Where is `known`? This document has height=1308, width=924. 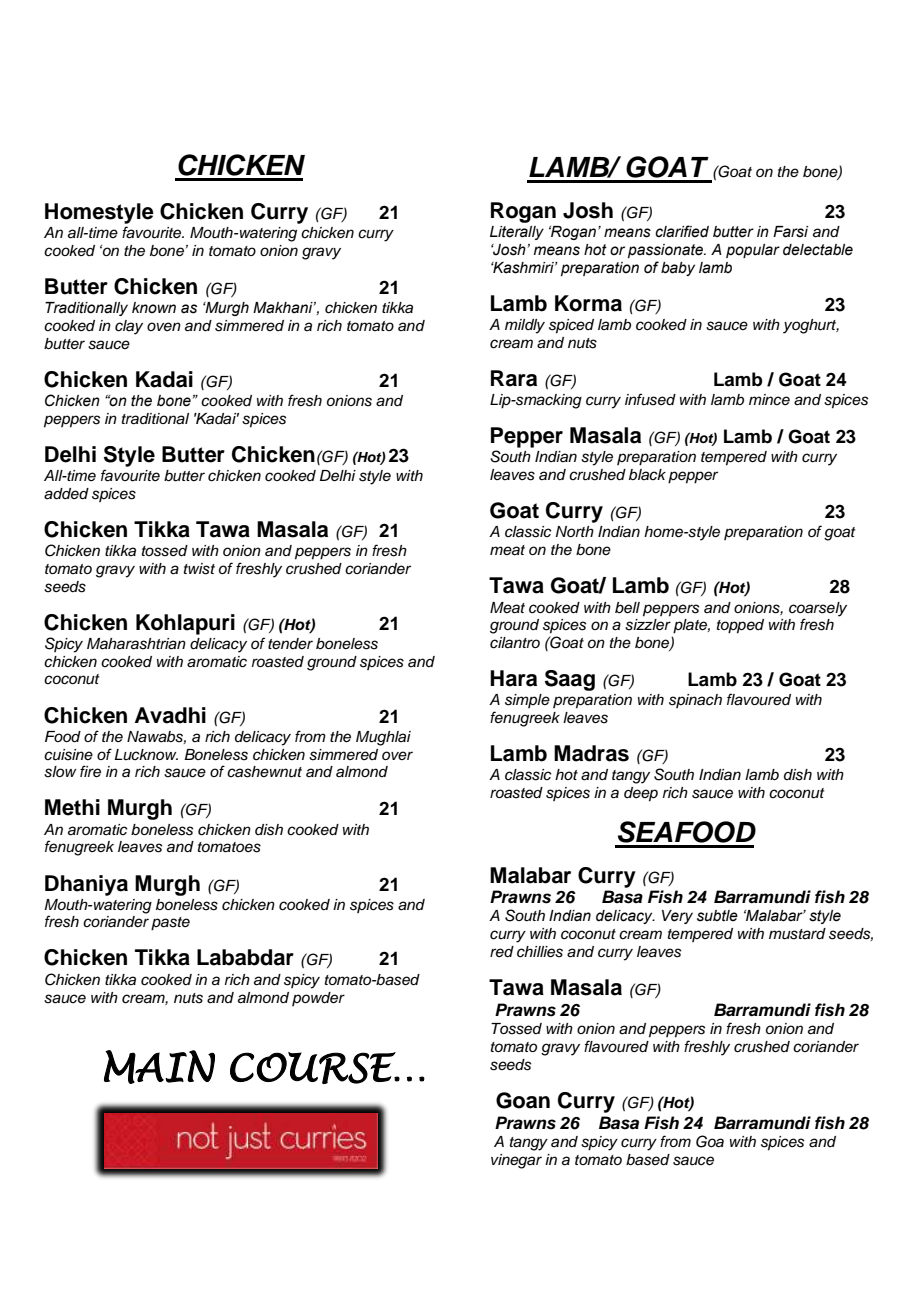
known is located at coordinates (154, 307).
